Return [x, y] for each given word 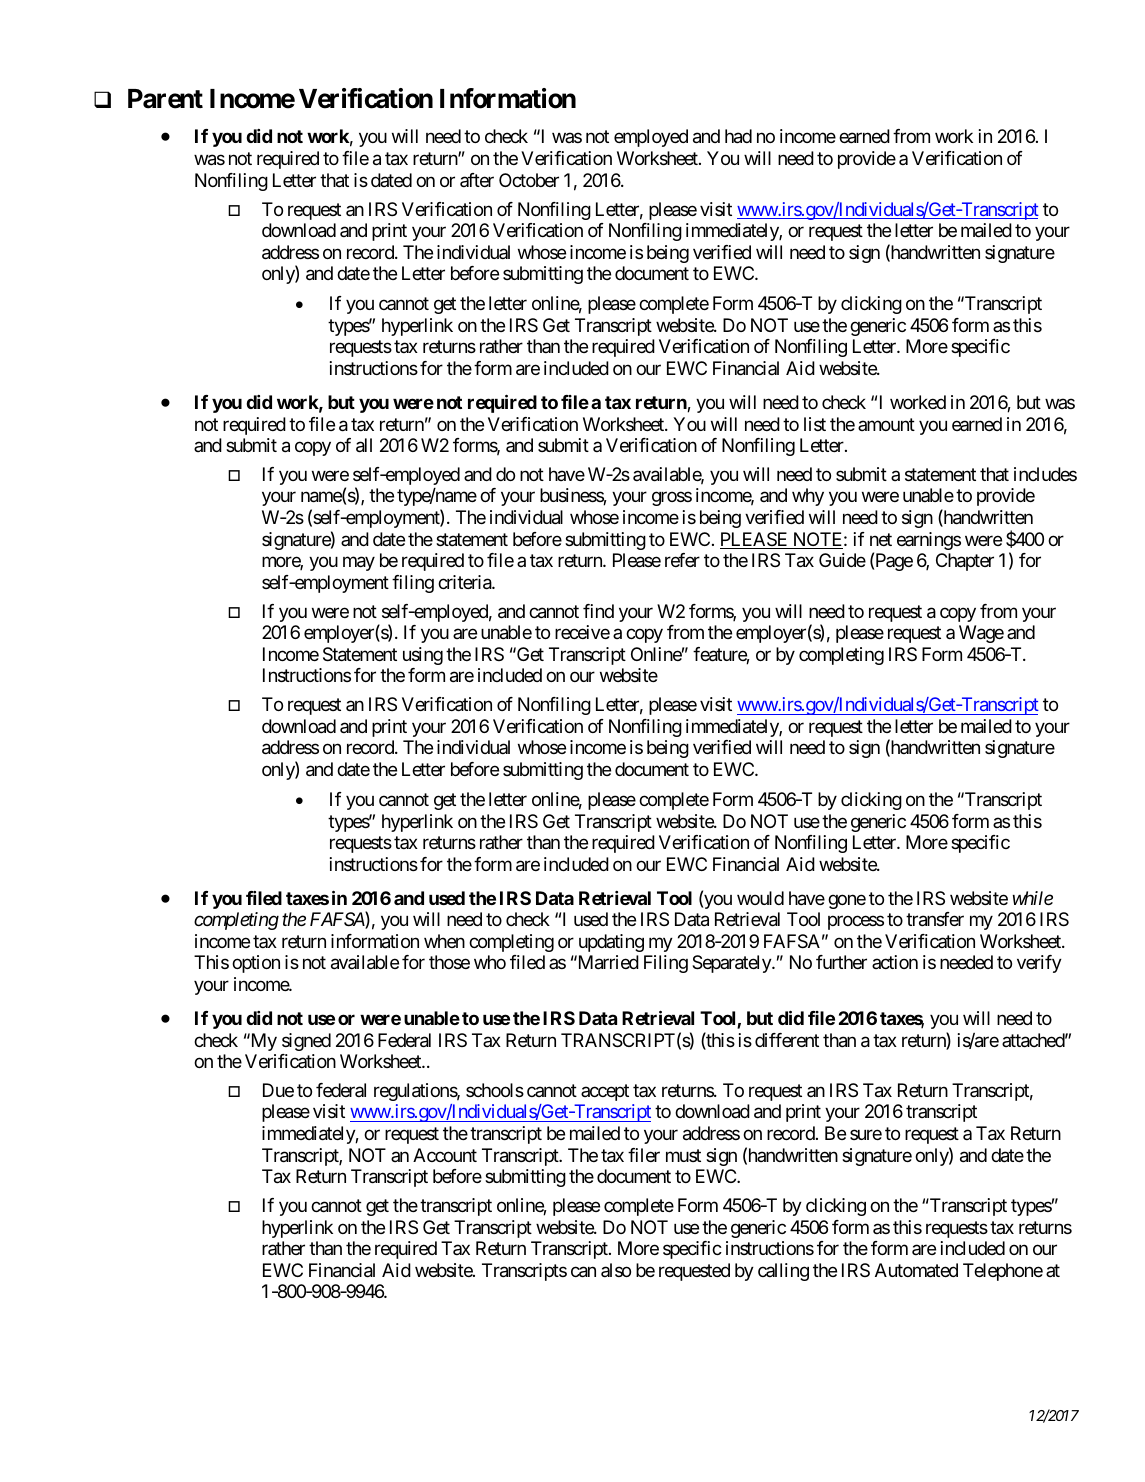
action [895, 962]
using [423, 656]
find [598, 611]
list [815, 424]
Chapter [965, 562]
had [738, 136]
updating [611, 943]
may [359, 564]
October [529, 180]
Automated [916, 1270]
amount [886, 424]
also [616, 1270]
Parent [165, 99]
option [256, 964]
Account [445, 1155]
